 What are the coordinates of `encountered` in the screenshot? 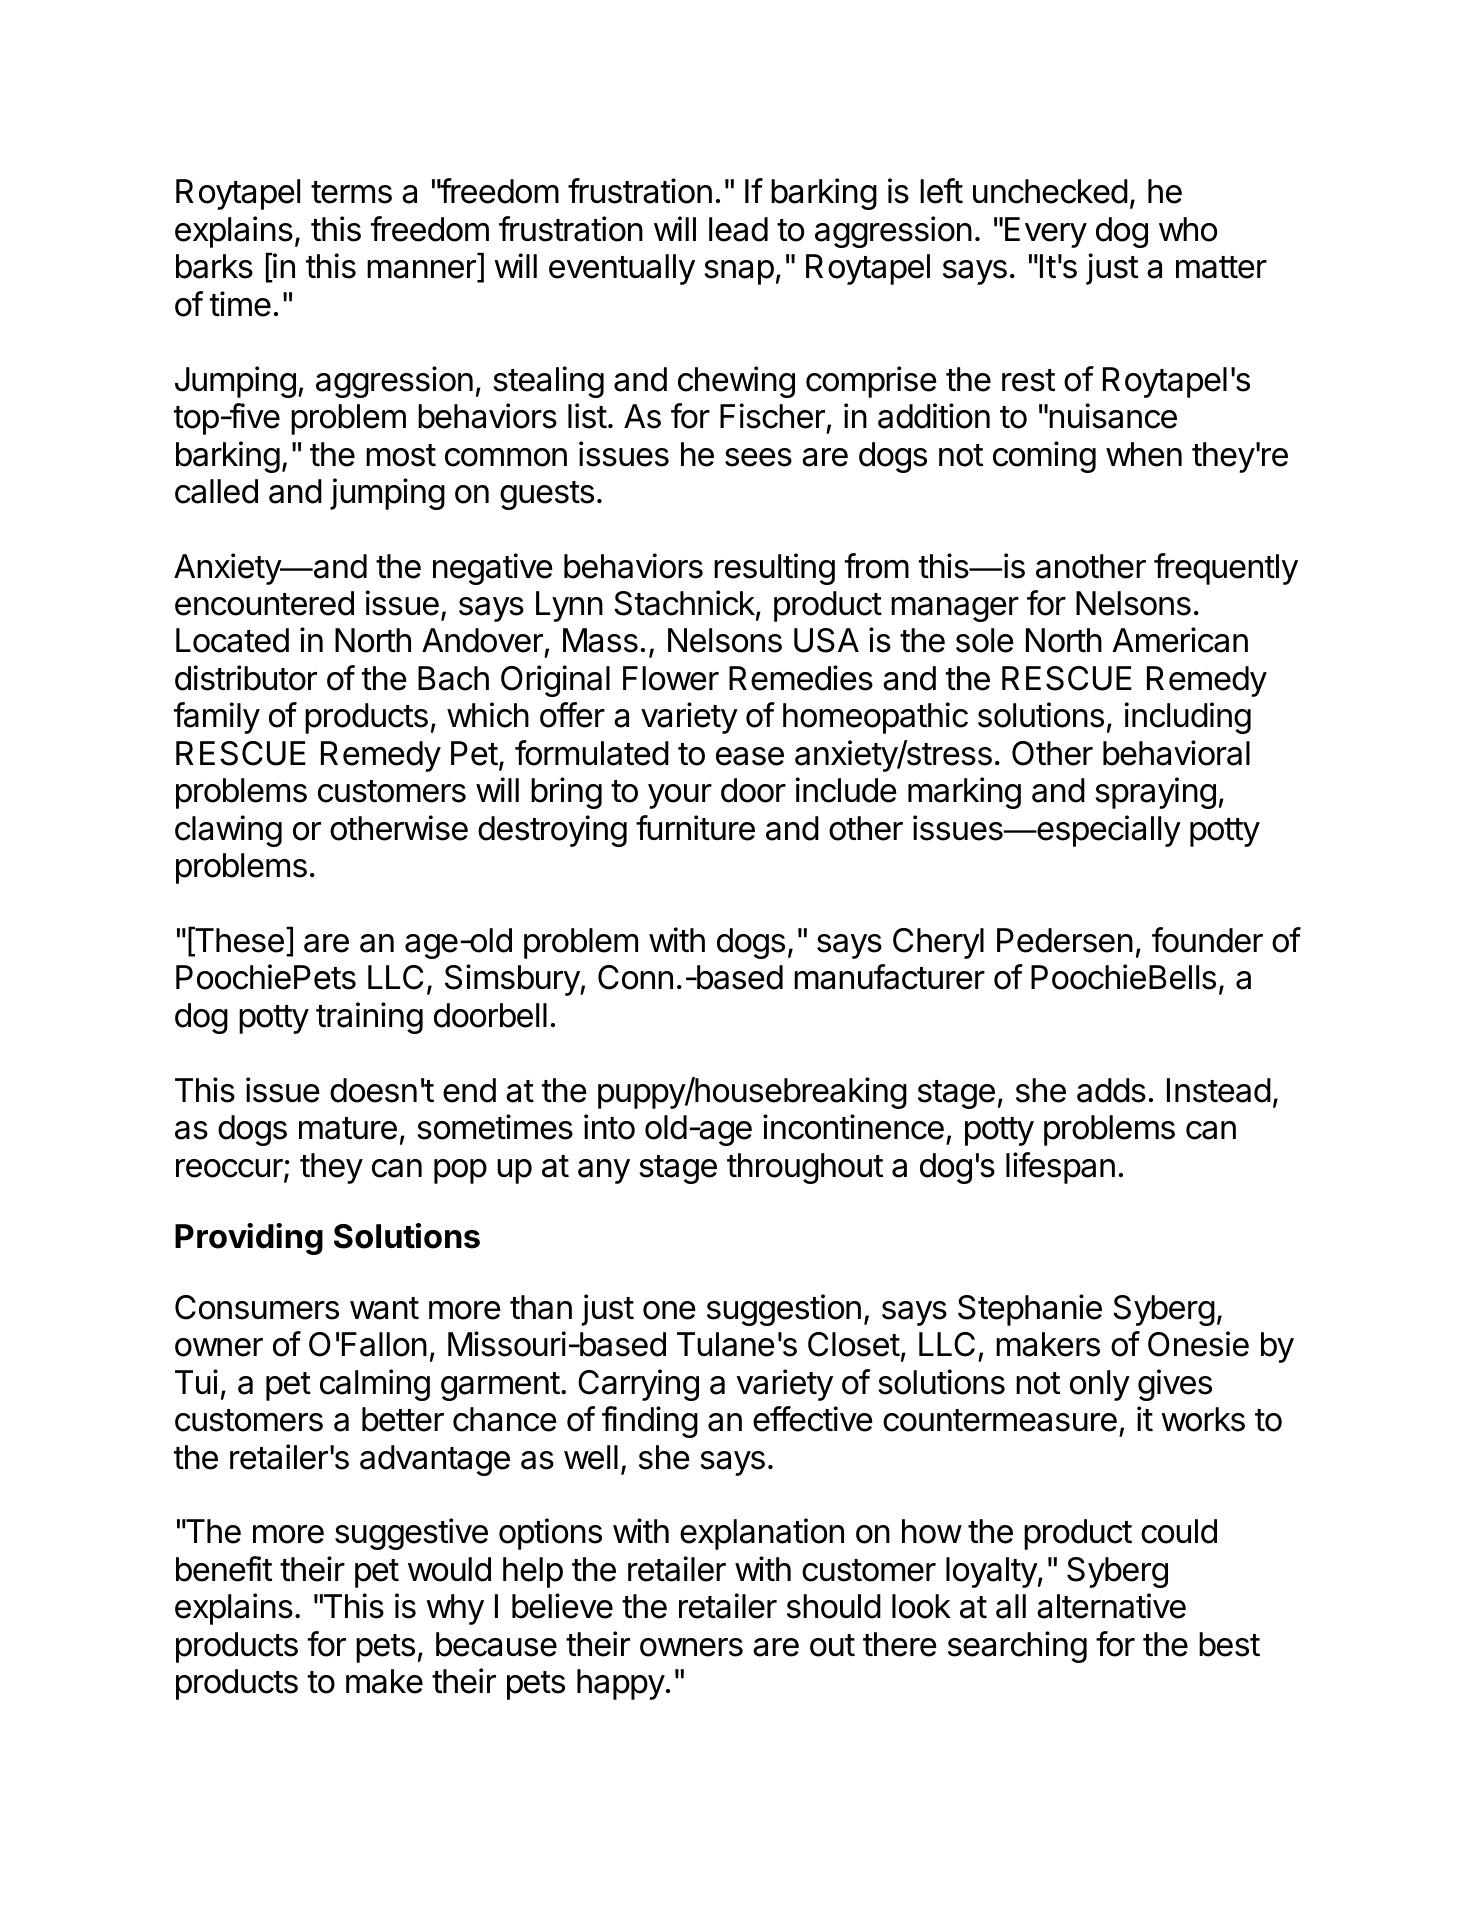 It's located at (264, 603).
